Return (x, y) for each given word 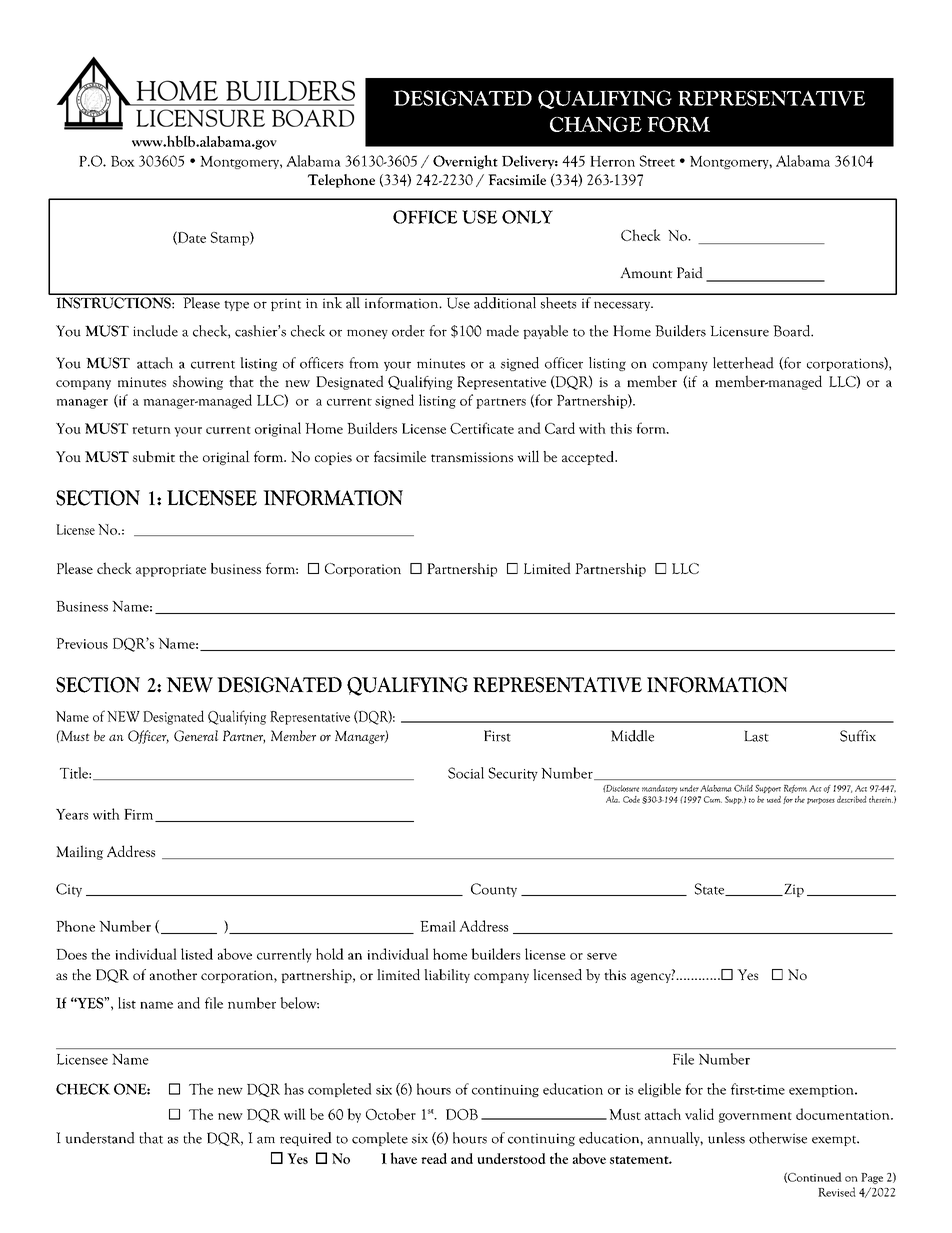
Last (756, 736)
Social (466, 773)
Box (123, 161)
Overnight (465, 162)
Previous (82, 643)
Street (657, 161)
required (306, 1139)
